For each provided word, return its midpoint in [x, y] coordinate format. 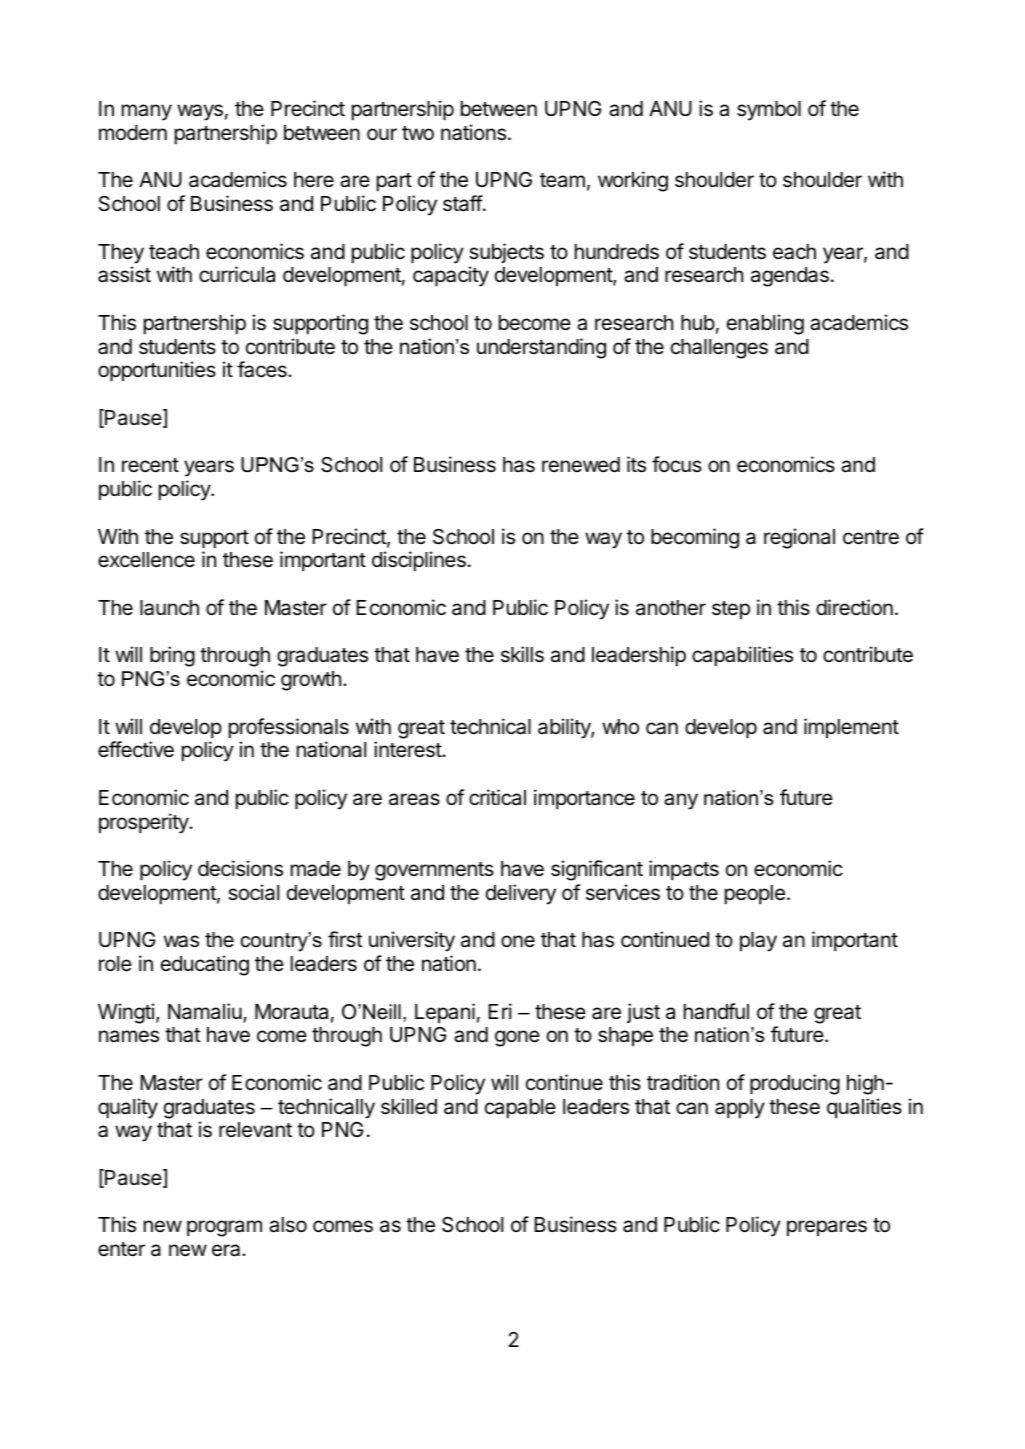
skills [522, 654]
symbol [769, 111]
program [224, 1228]
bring [172, 656]
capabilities [742, 656]
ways [200, 112]
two [418, 133]
